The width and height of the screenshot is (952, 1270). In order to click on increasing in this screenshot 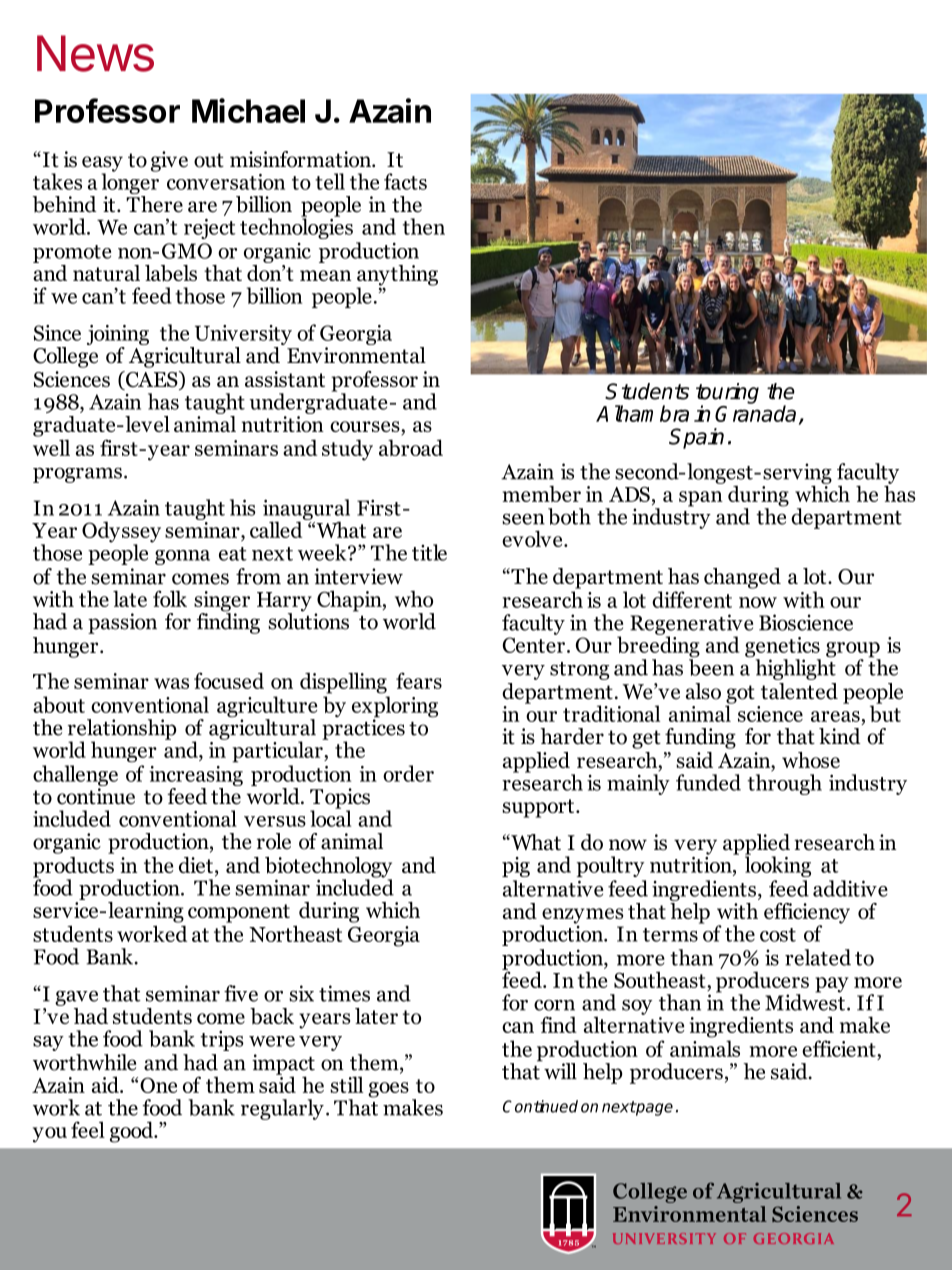, I will do `click(196, 777)`.
